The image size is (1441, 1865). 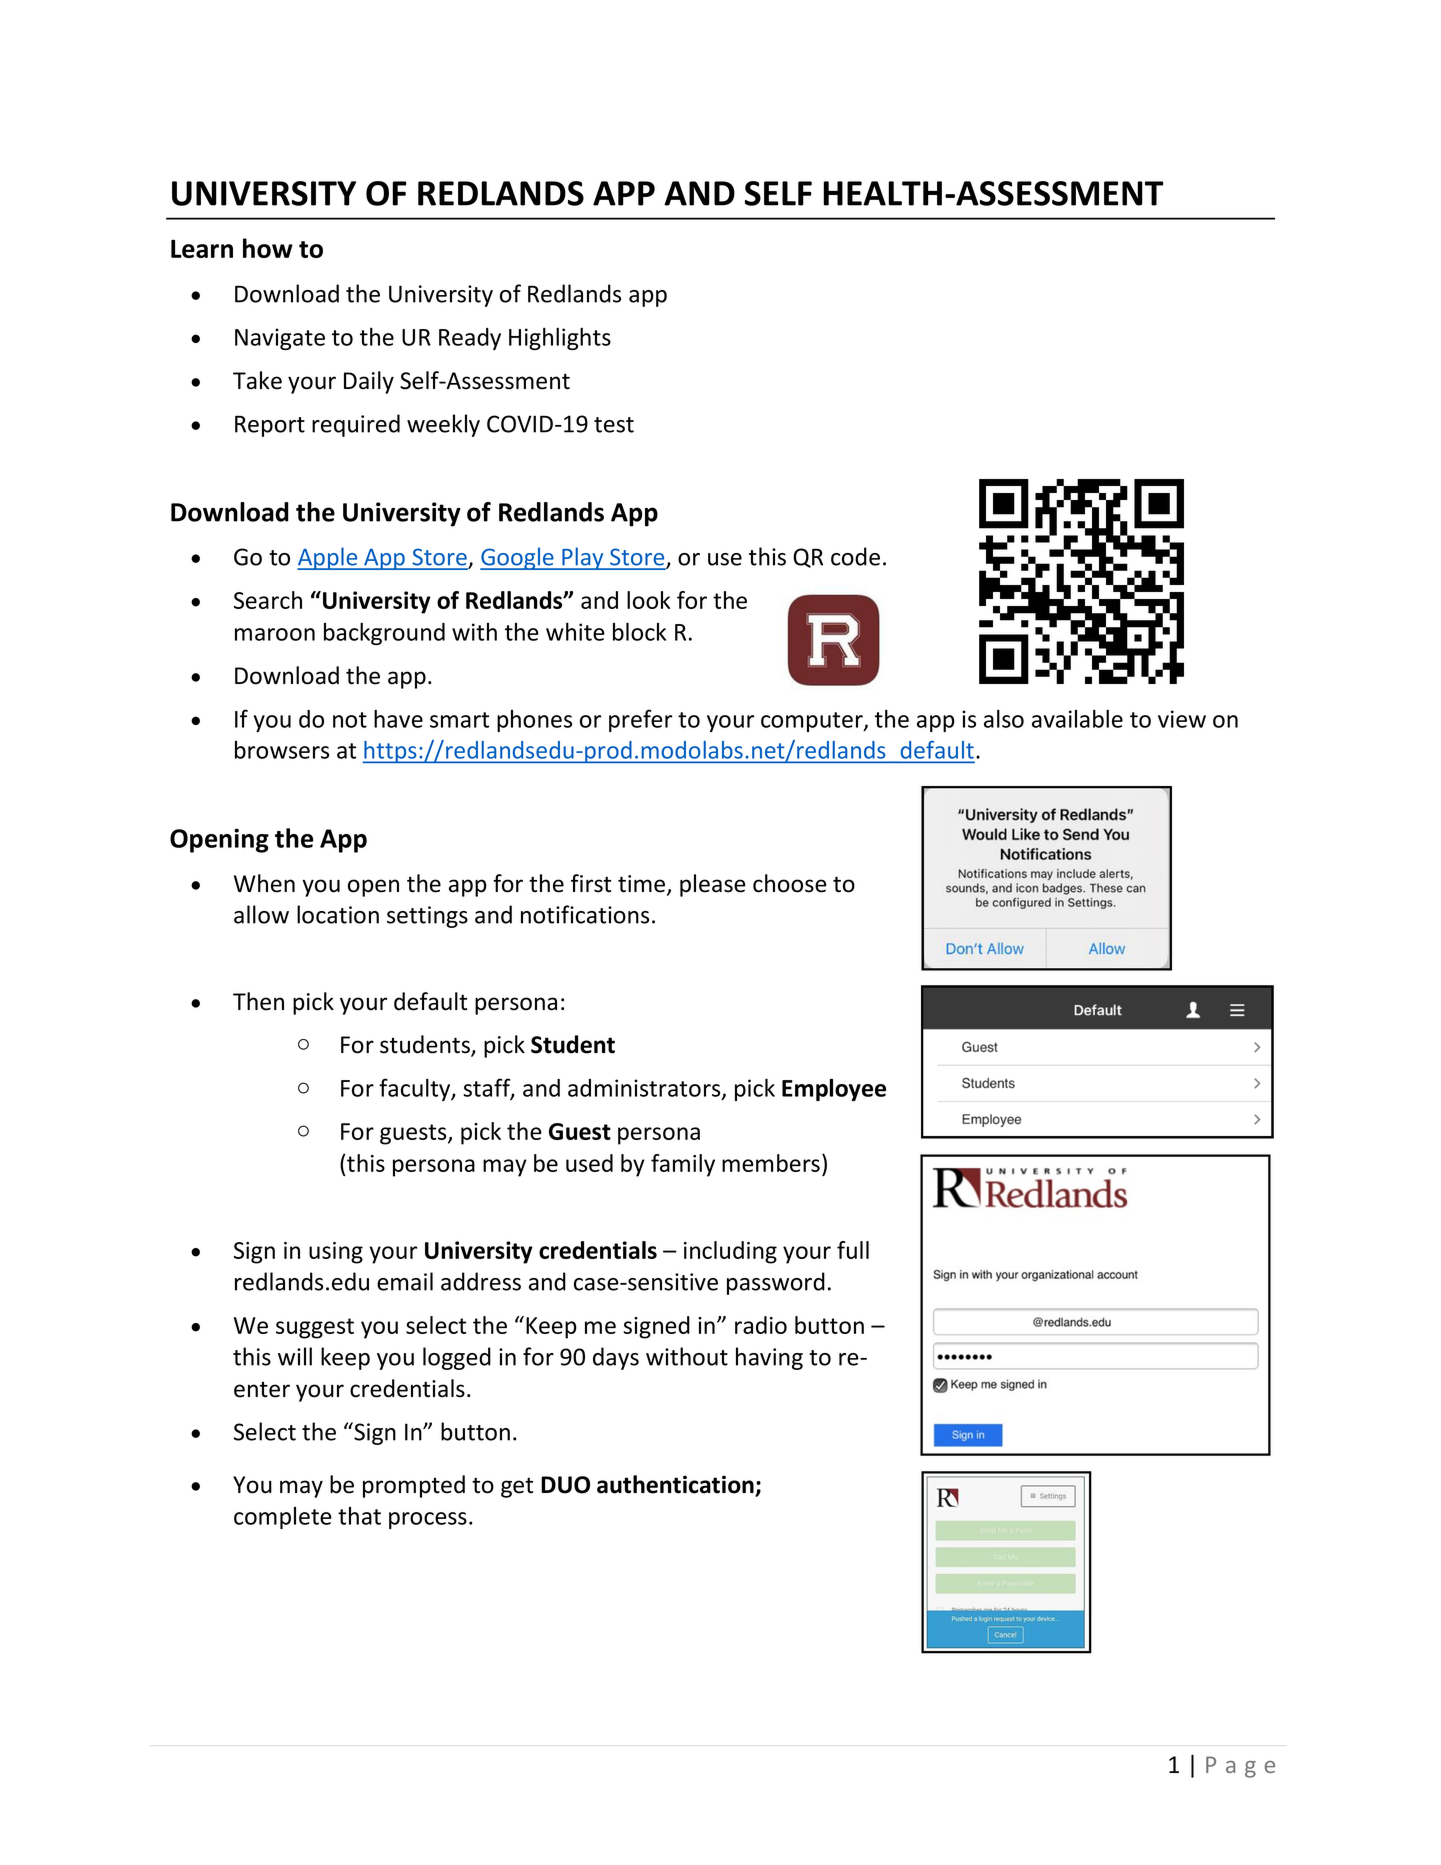 I want to click on Page, so click(x=1240, y=1767).
